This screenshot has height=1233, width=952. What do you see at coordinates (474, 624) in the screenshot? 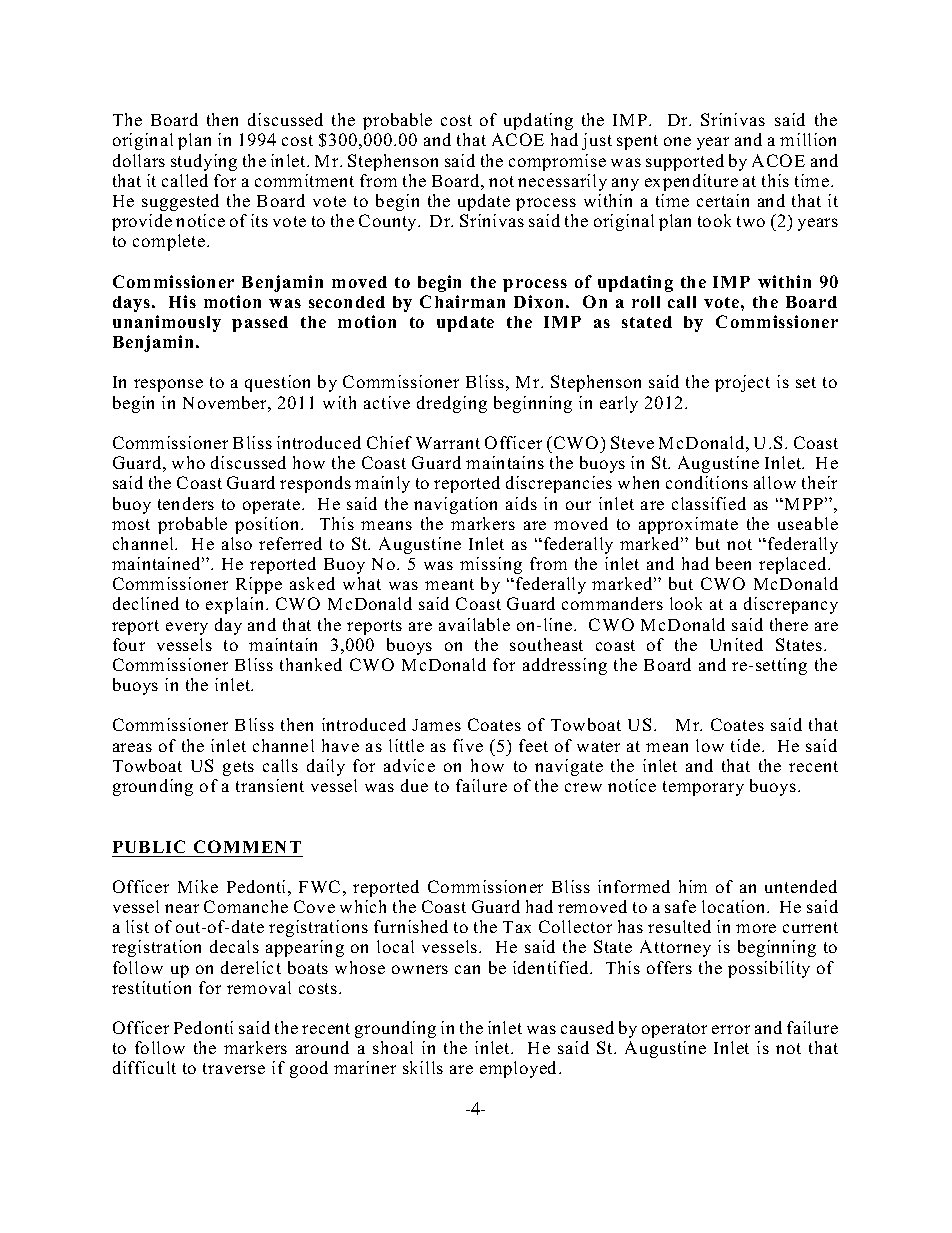
I see `available` at bounding box center [474, 624].
